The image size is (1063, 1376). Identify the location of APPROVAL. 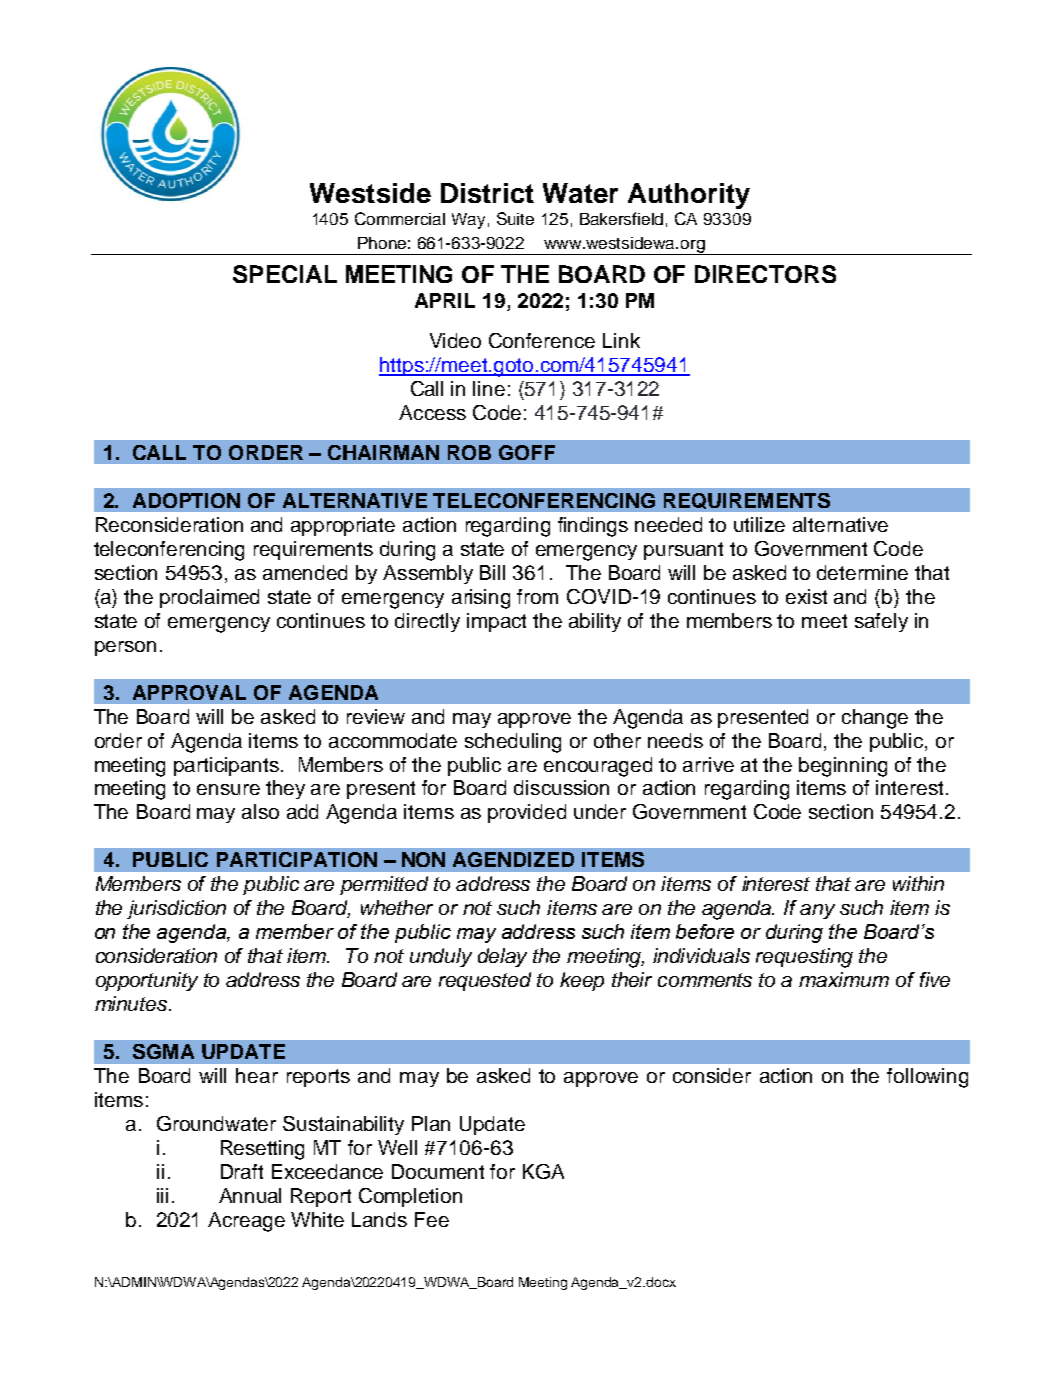
(189, 692).
